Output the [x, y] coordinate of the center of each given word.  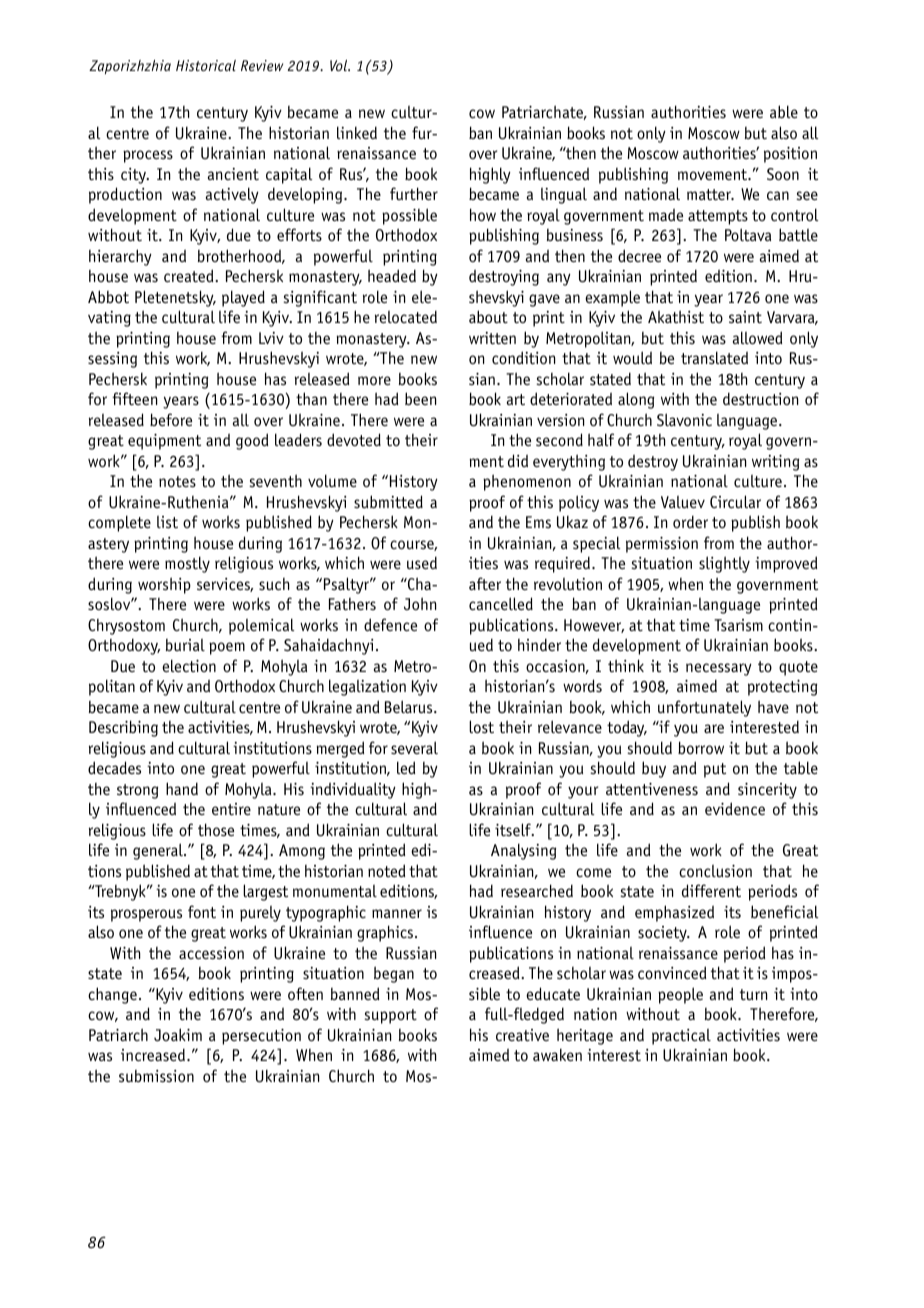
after [485, 584]
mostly [187, 564]
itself [514, 830]
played [243, 298]
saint [745, 317]
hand [182, 788]
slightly [724, 564]
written [492, 338]
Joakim [178, 1034]
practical [681, 1037]
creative [522, 1035]
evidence [735, 808]
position [790, 155]
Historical [206, 65]
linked [357, 132]
